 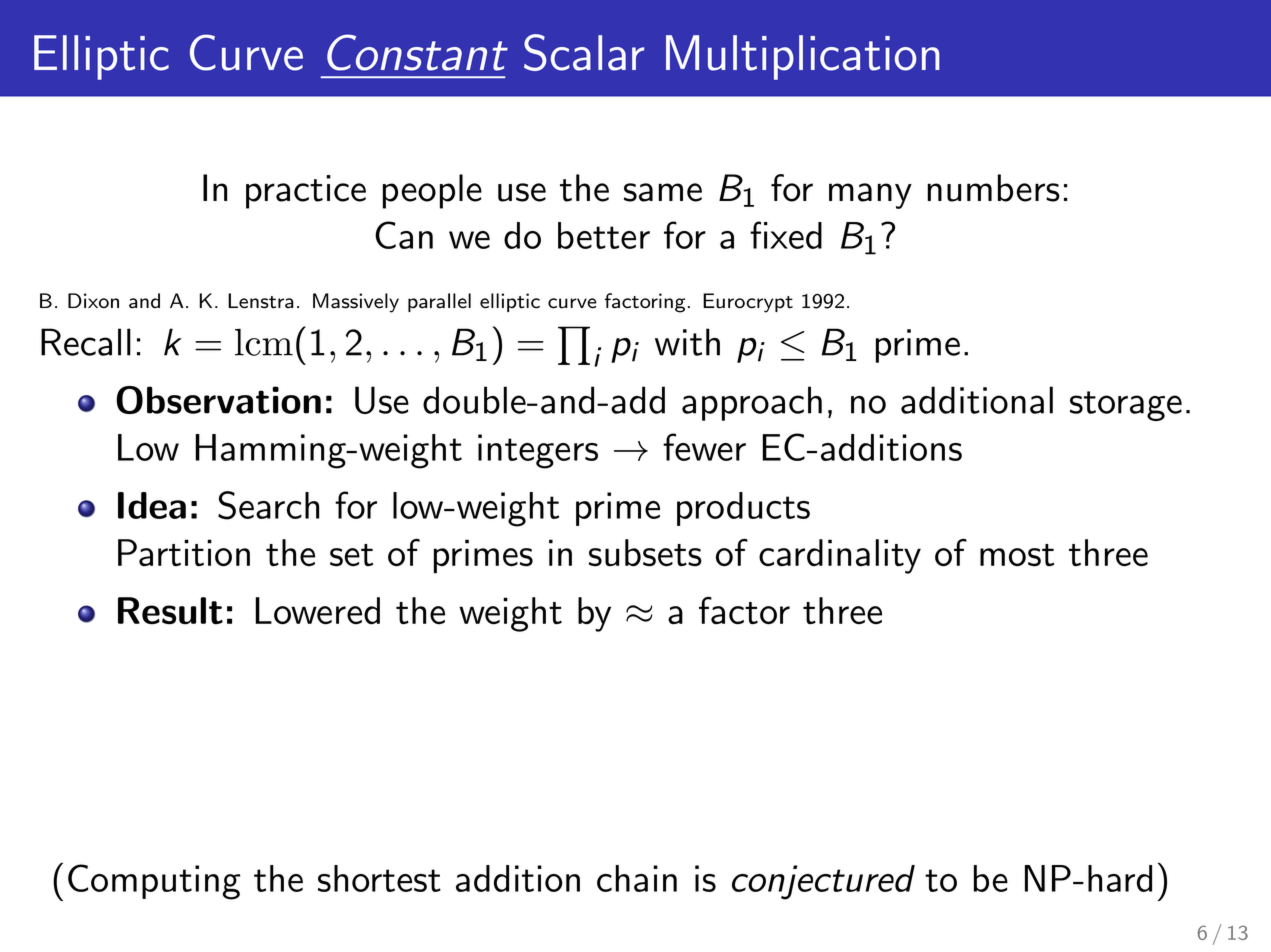 I want to click on with, so click(x=687, y=342).
